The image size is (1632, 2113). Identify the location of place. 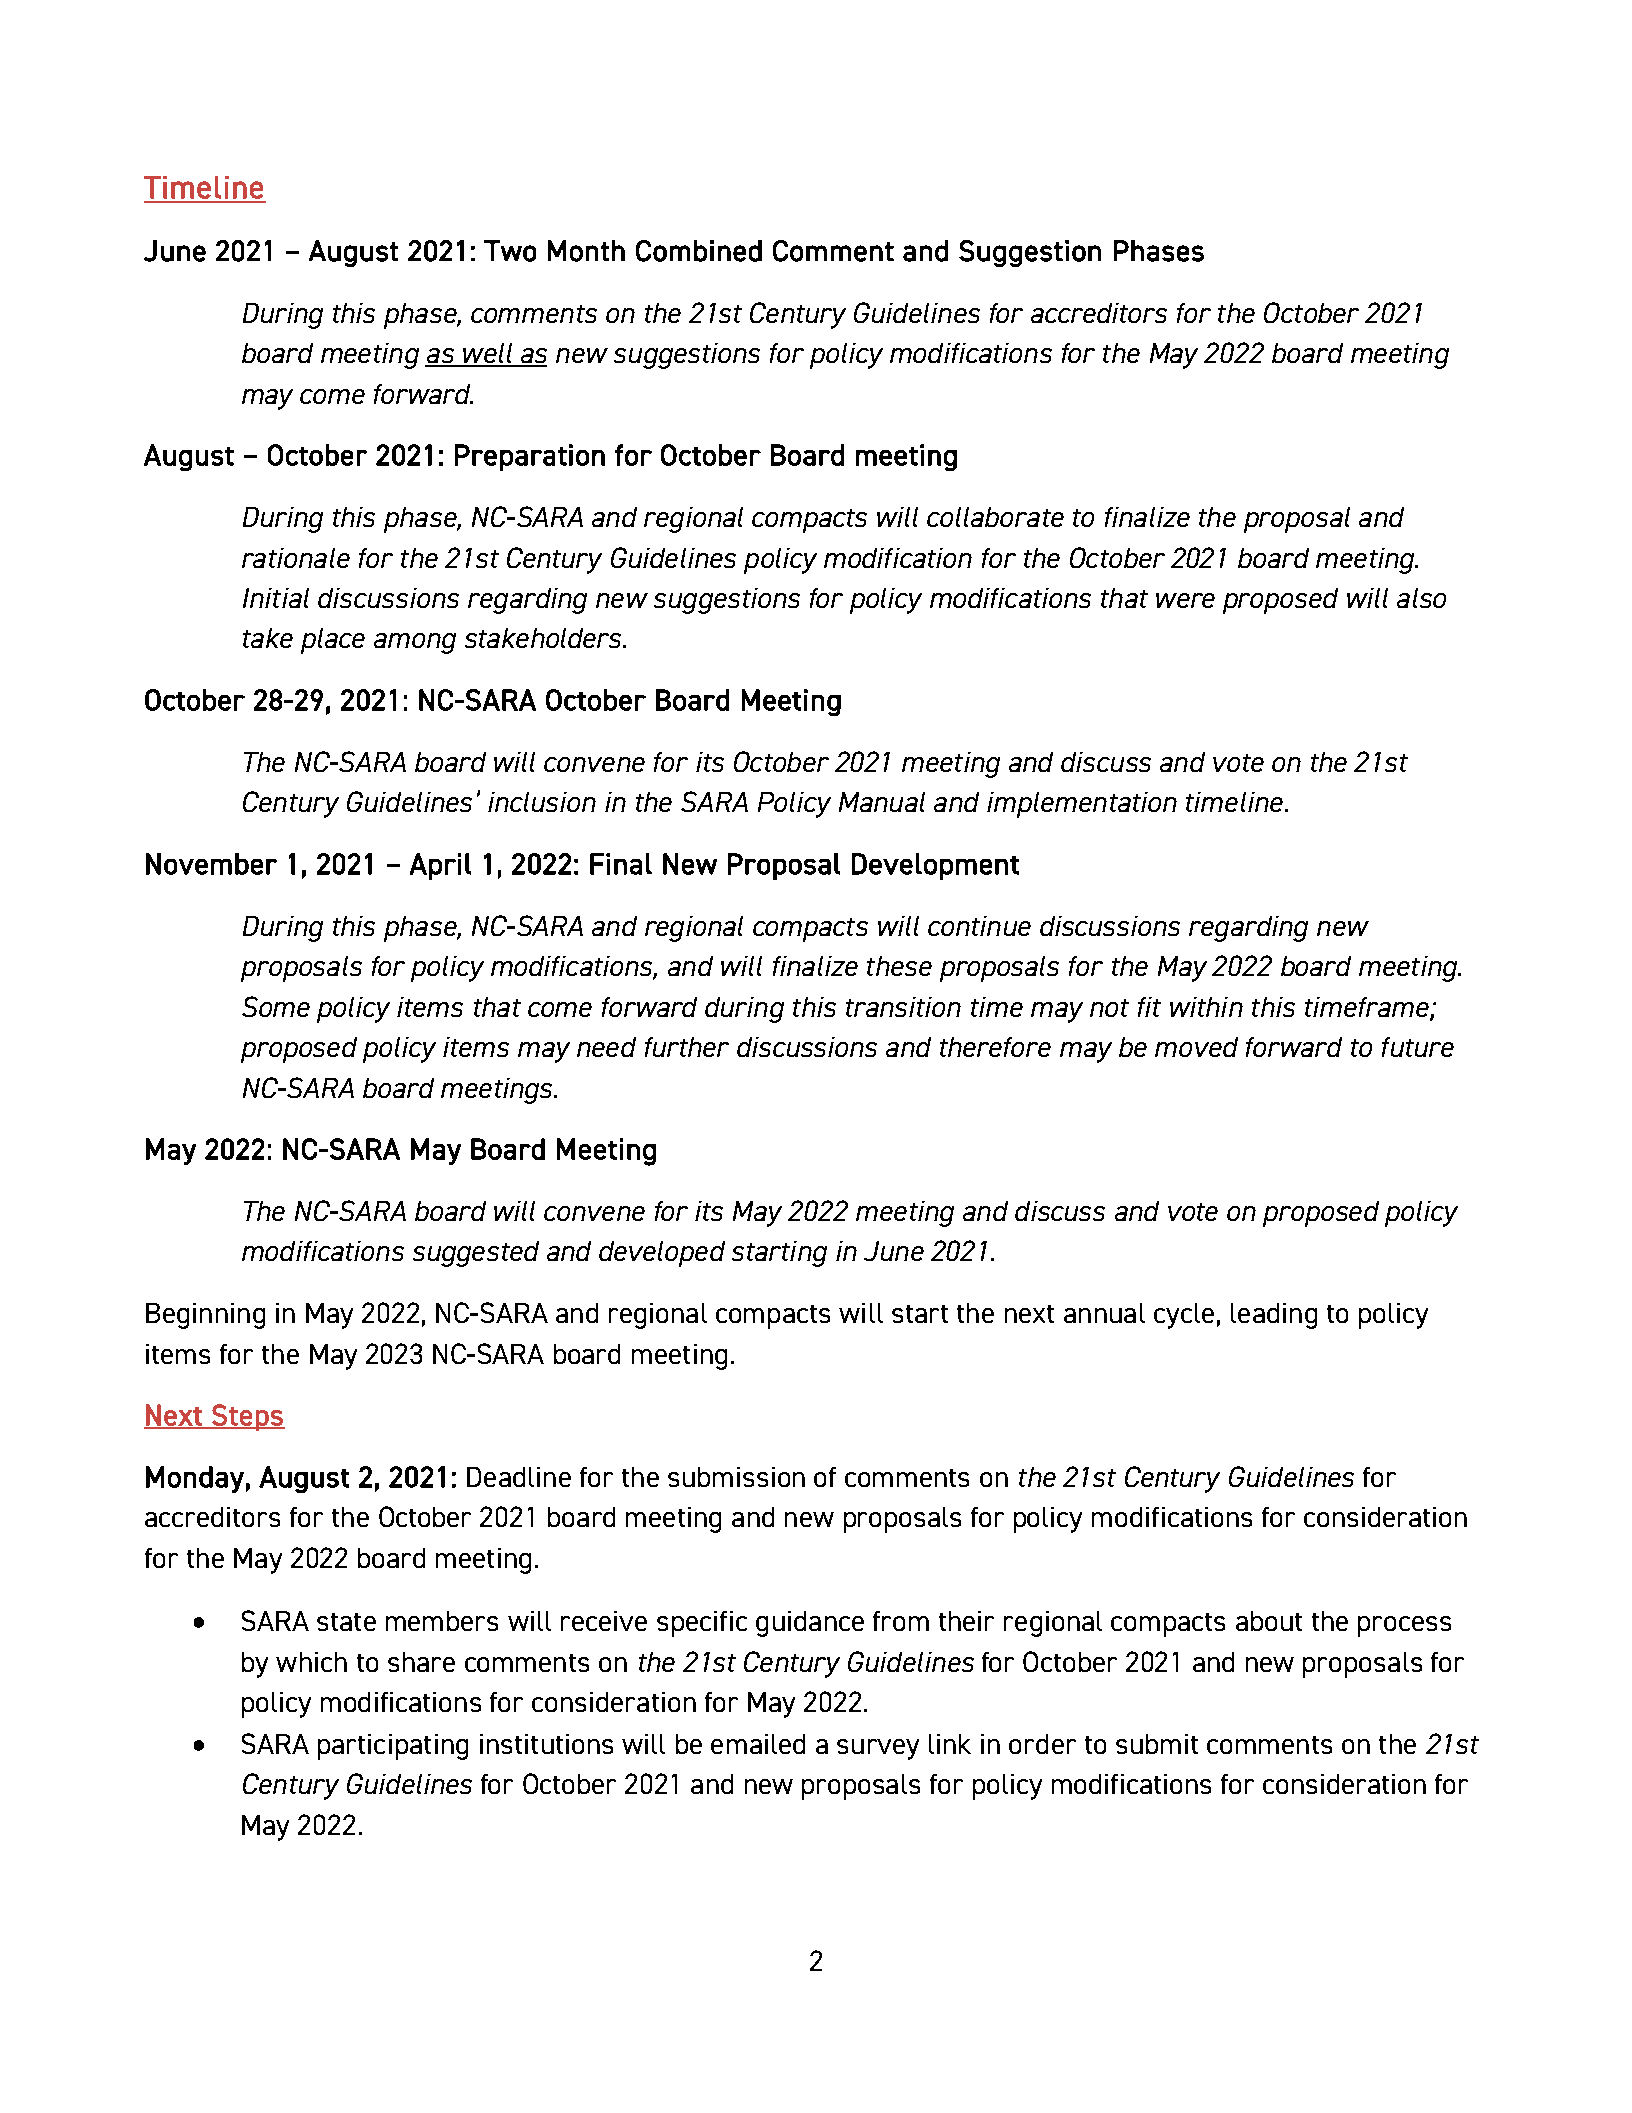
(333, 641).
